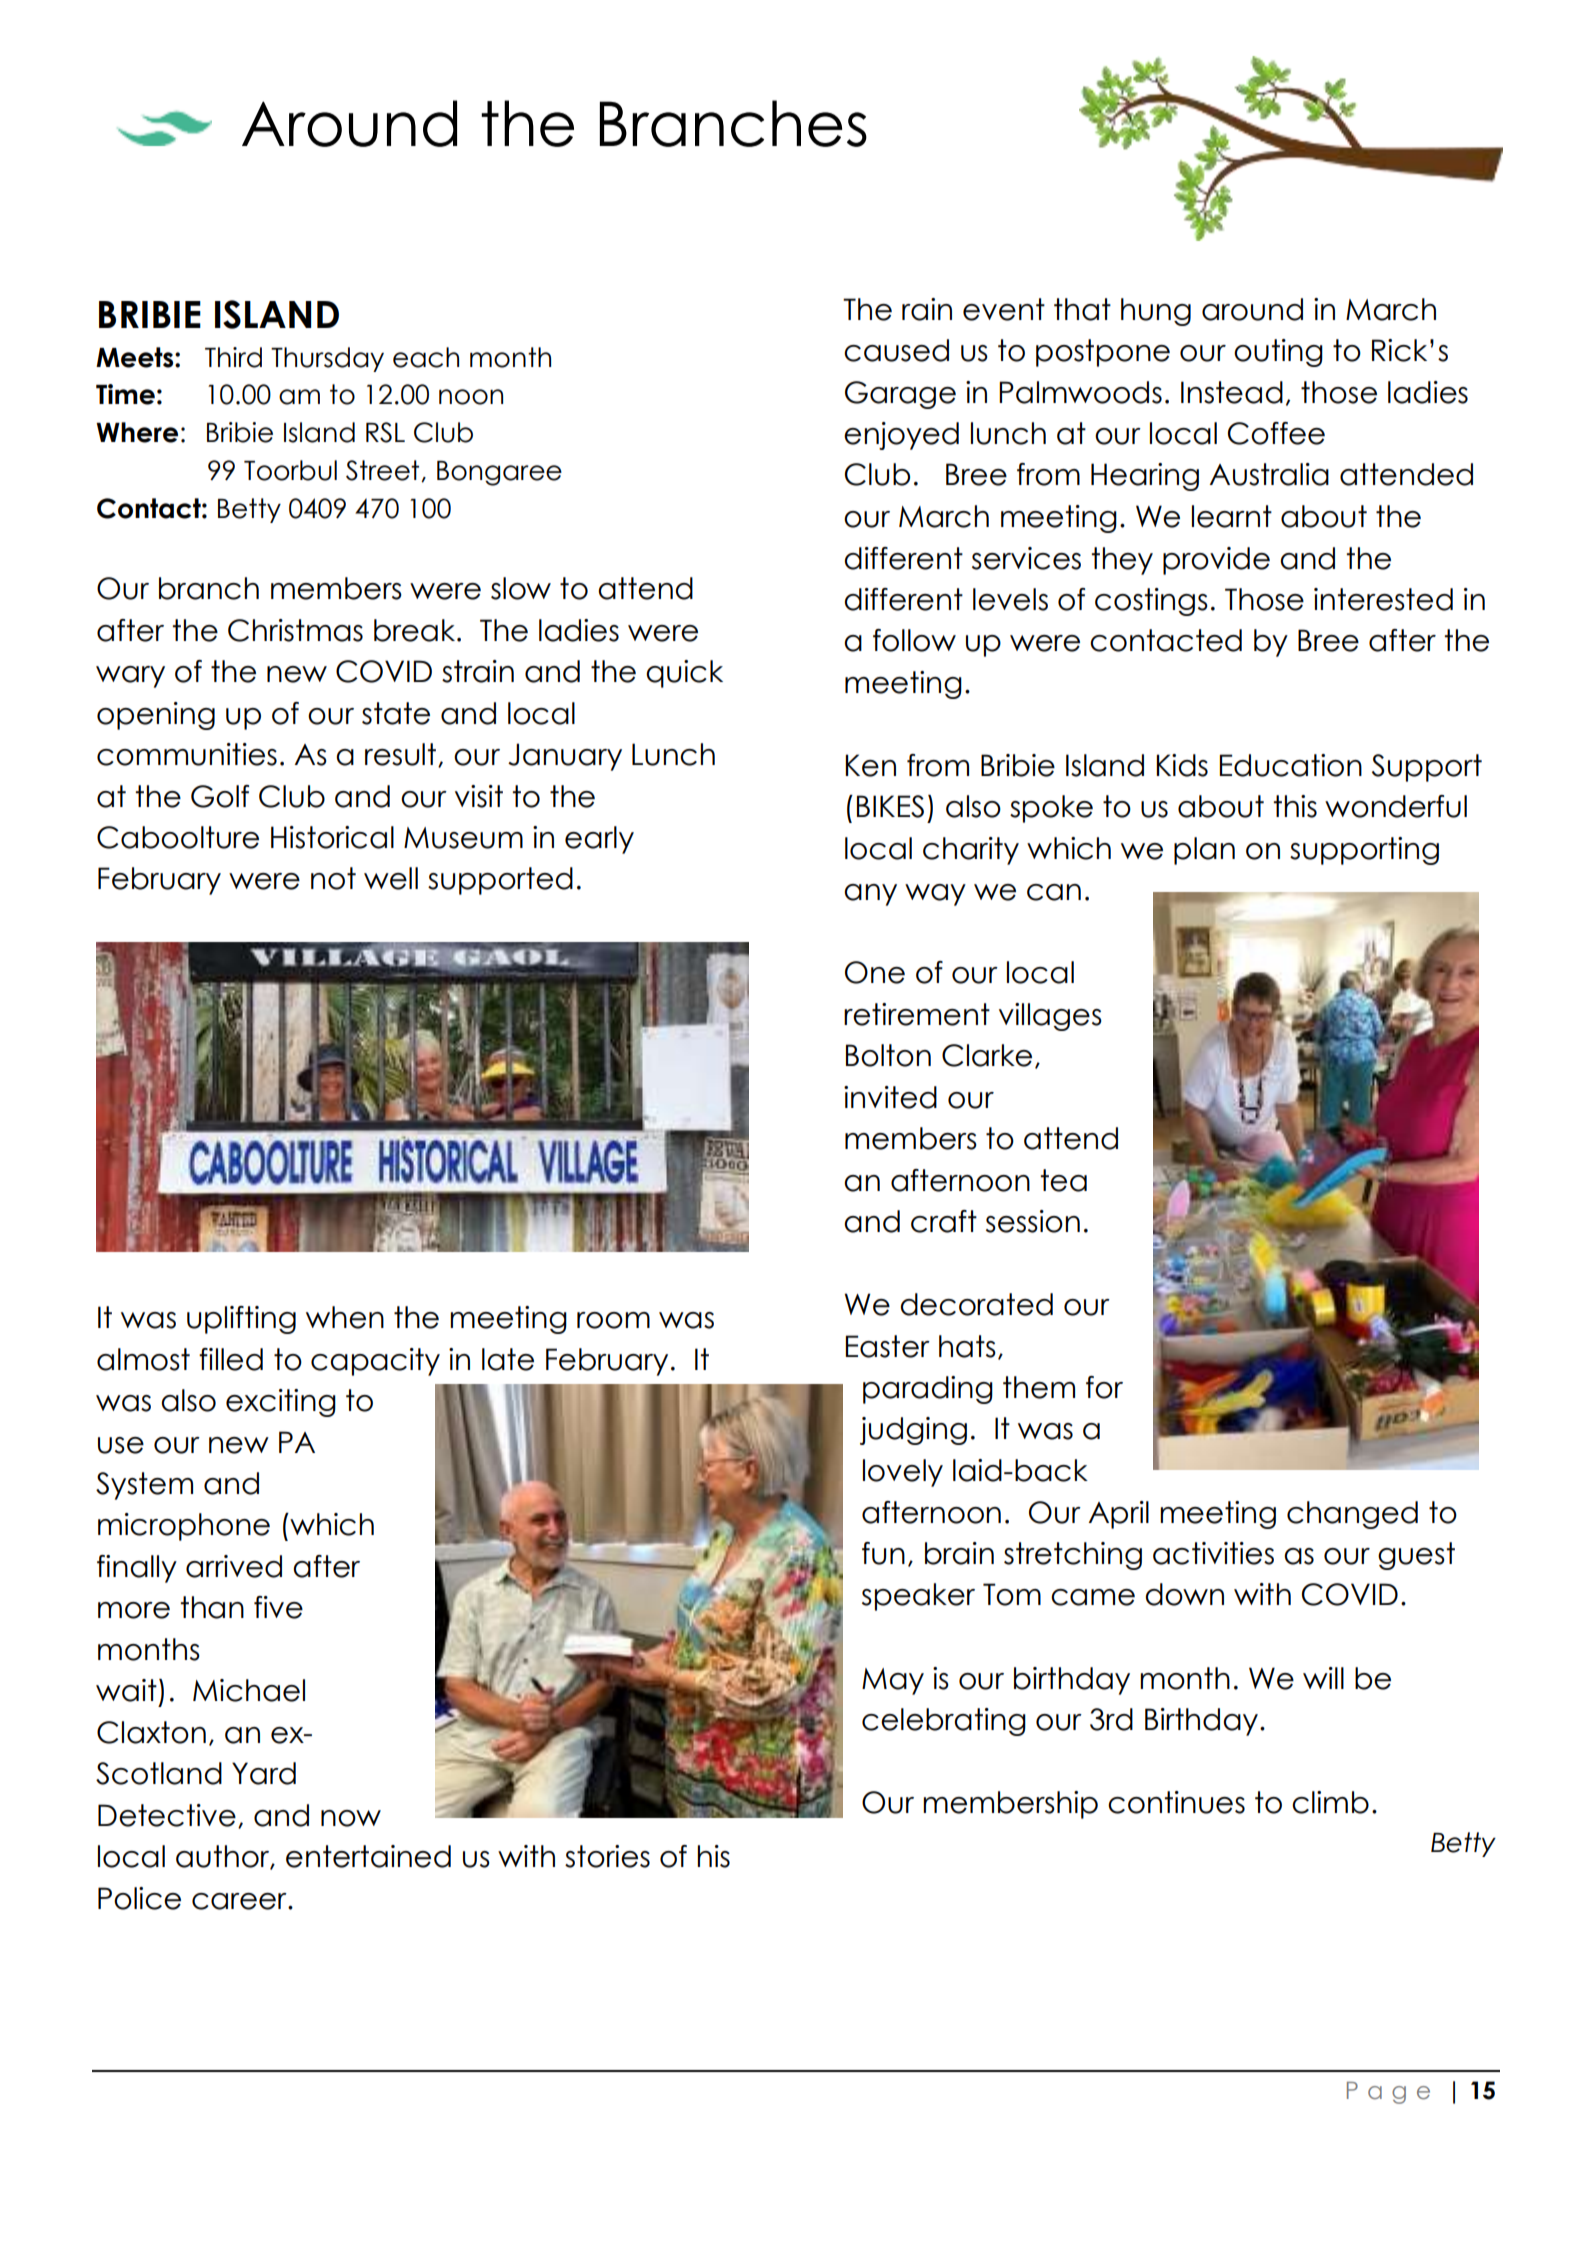  Describe the element at coordinates (1104, 1387) in the document. I see `for` at that location.
